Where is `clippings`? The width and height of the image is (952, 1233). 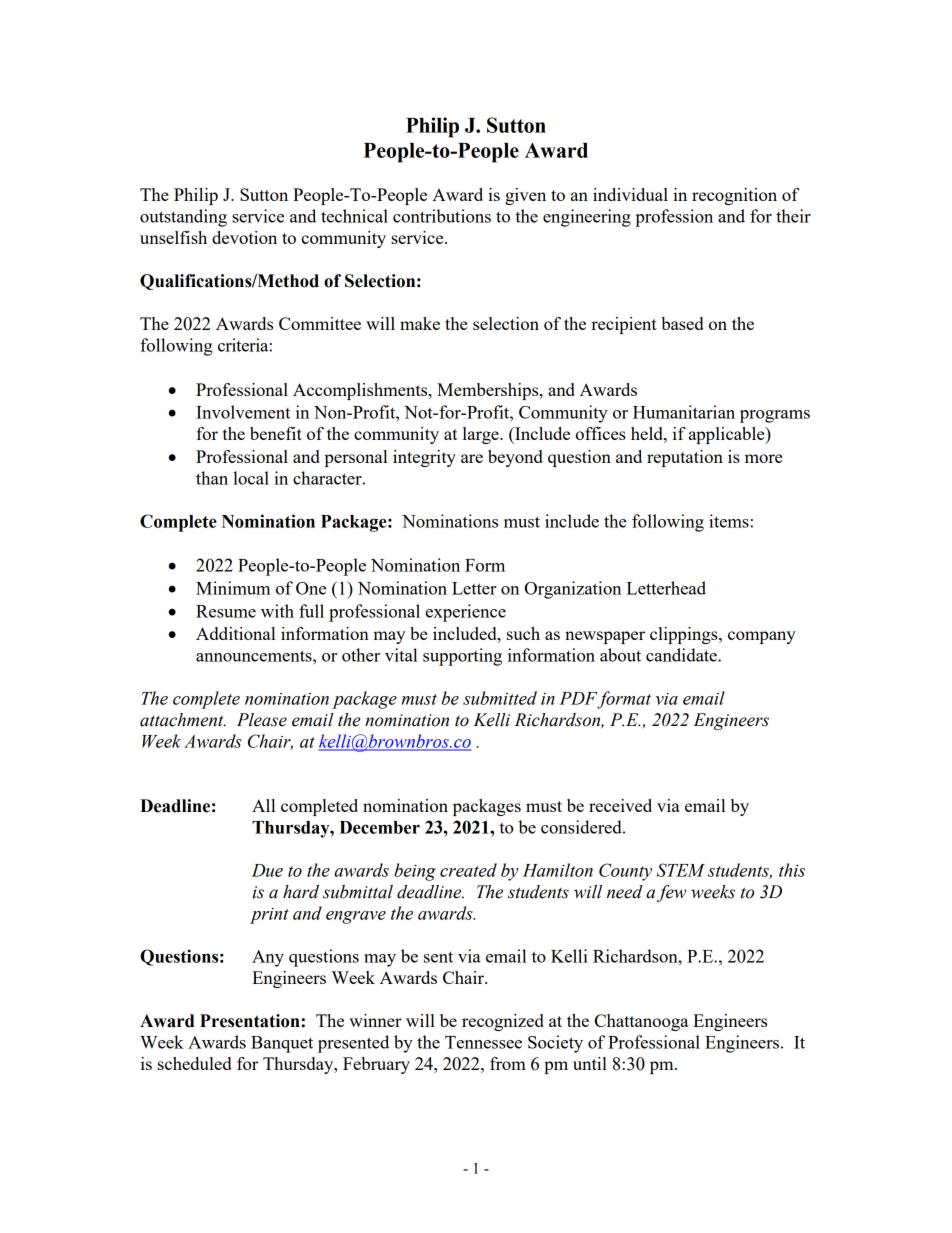 clippings is located at coordinates (685, 635).
